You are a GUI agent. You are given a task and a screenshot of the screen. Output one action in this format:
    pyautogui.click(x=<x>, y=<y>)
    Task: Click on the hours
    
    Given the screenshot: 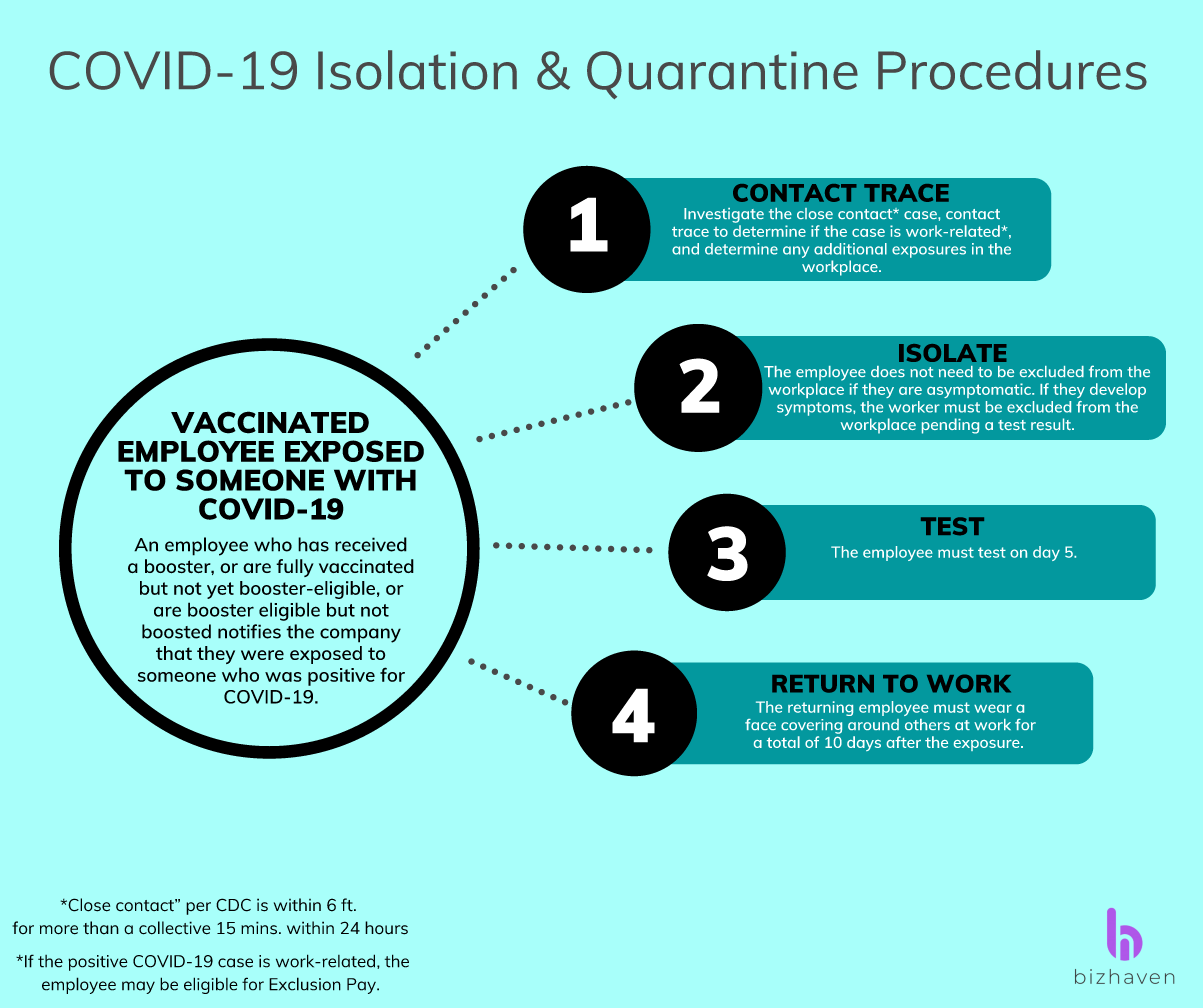 What is the action you would take?
    pyautogui.click(x=386, y=928)
